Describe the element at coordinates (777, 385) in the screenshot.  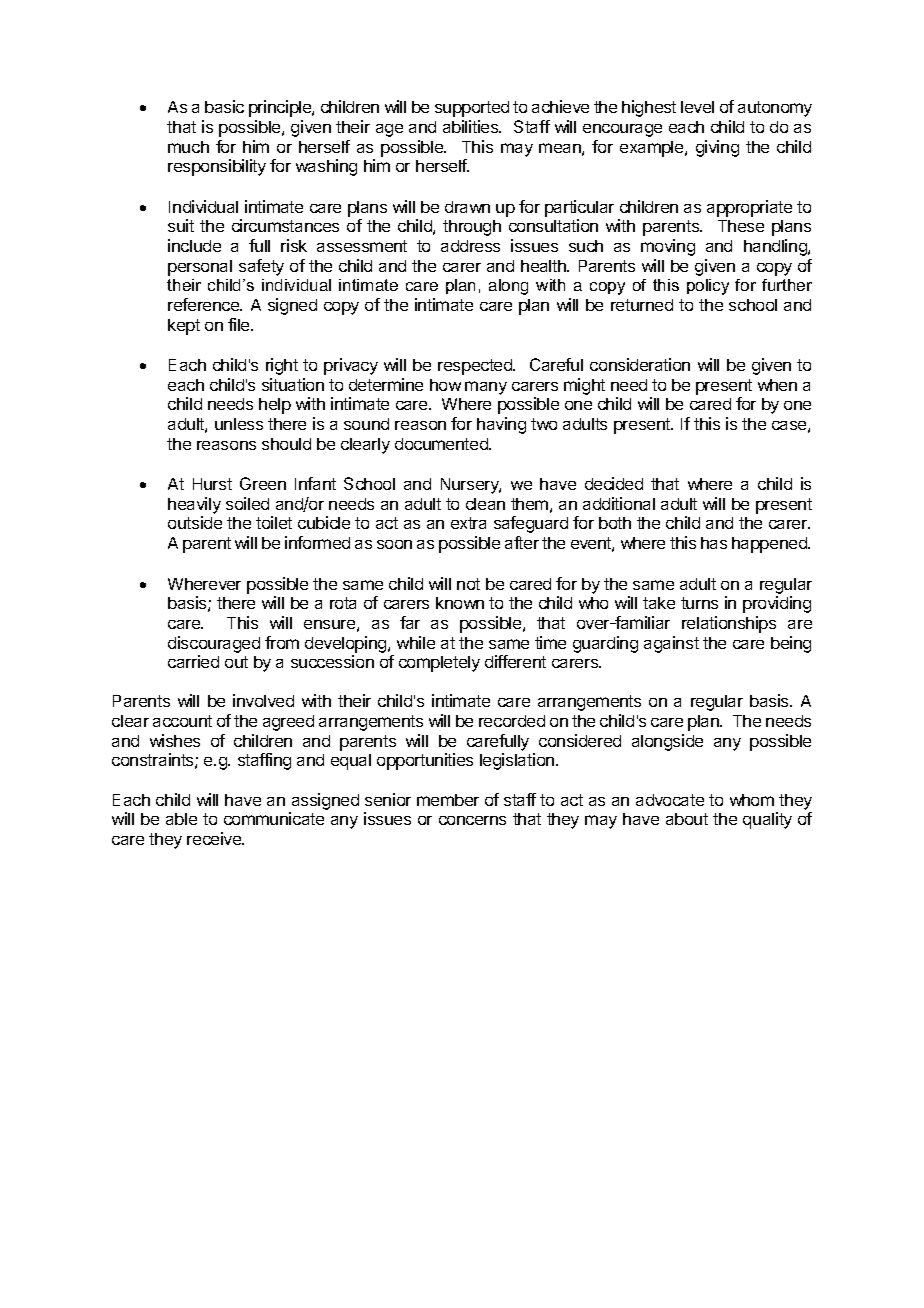
I see `when` at that location.
